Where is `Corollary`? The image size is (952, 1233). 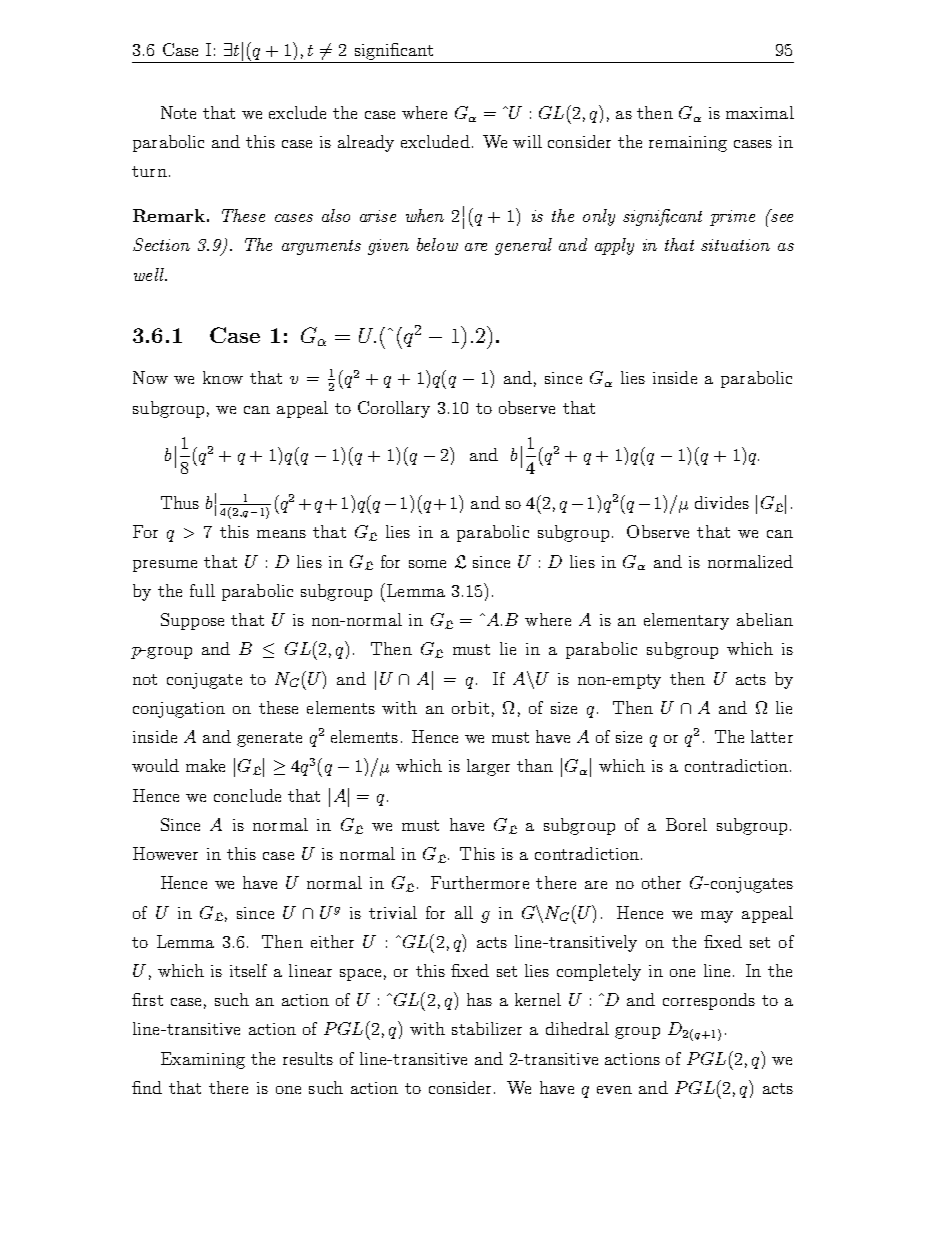
Corollary is located at coordinates (394, 409).
